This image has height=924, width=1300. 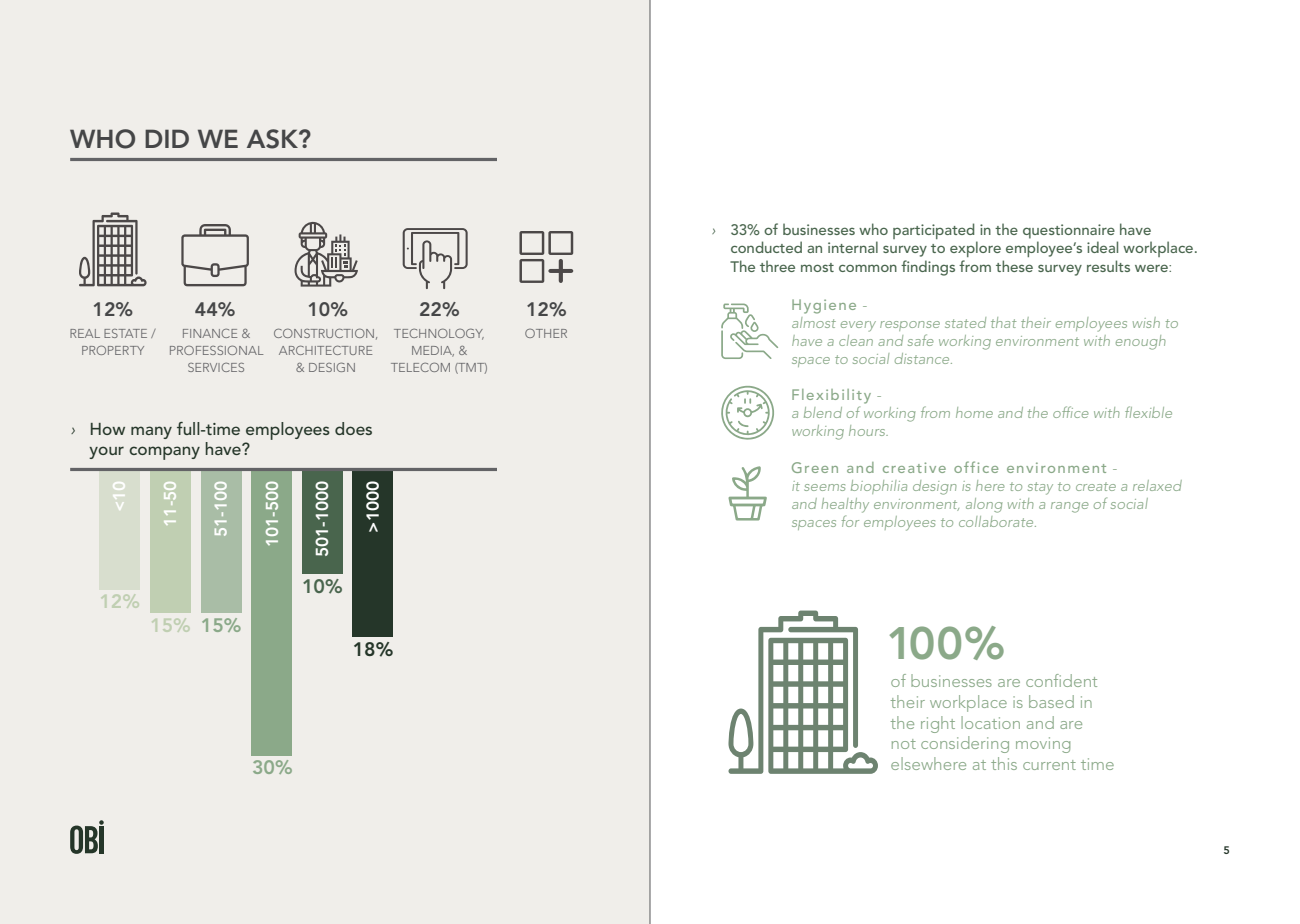 What do you see at coordinates (904, 744) in the image?
I see `not` at bounding box center [904, 744].
